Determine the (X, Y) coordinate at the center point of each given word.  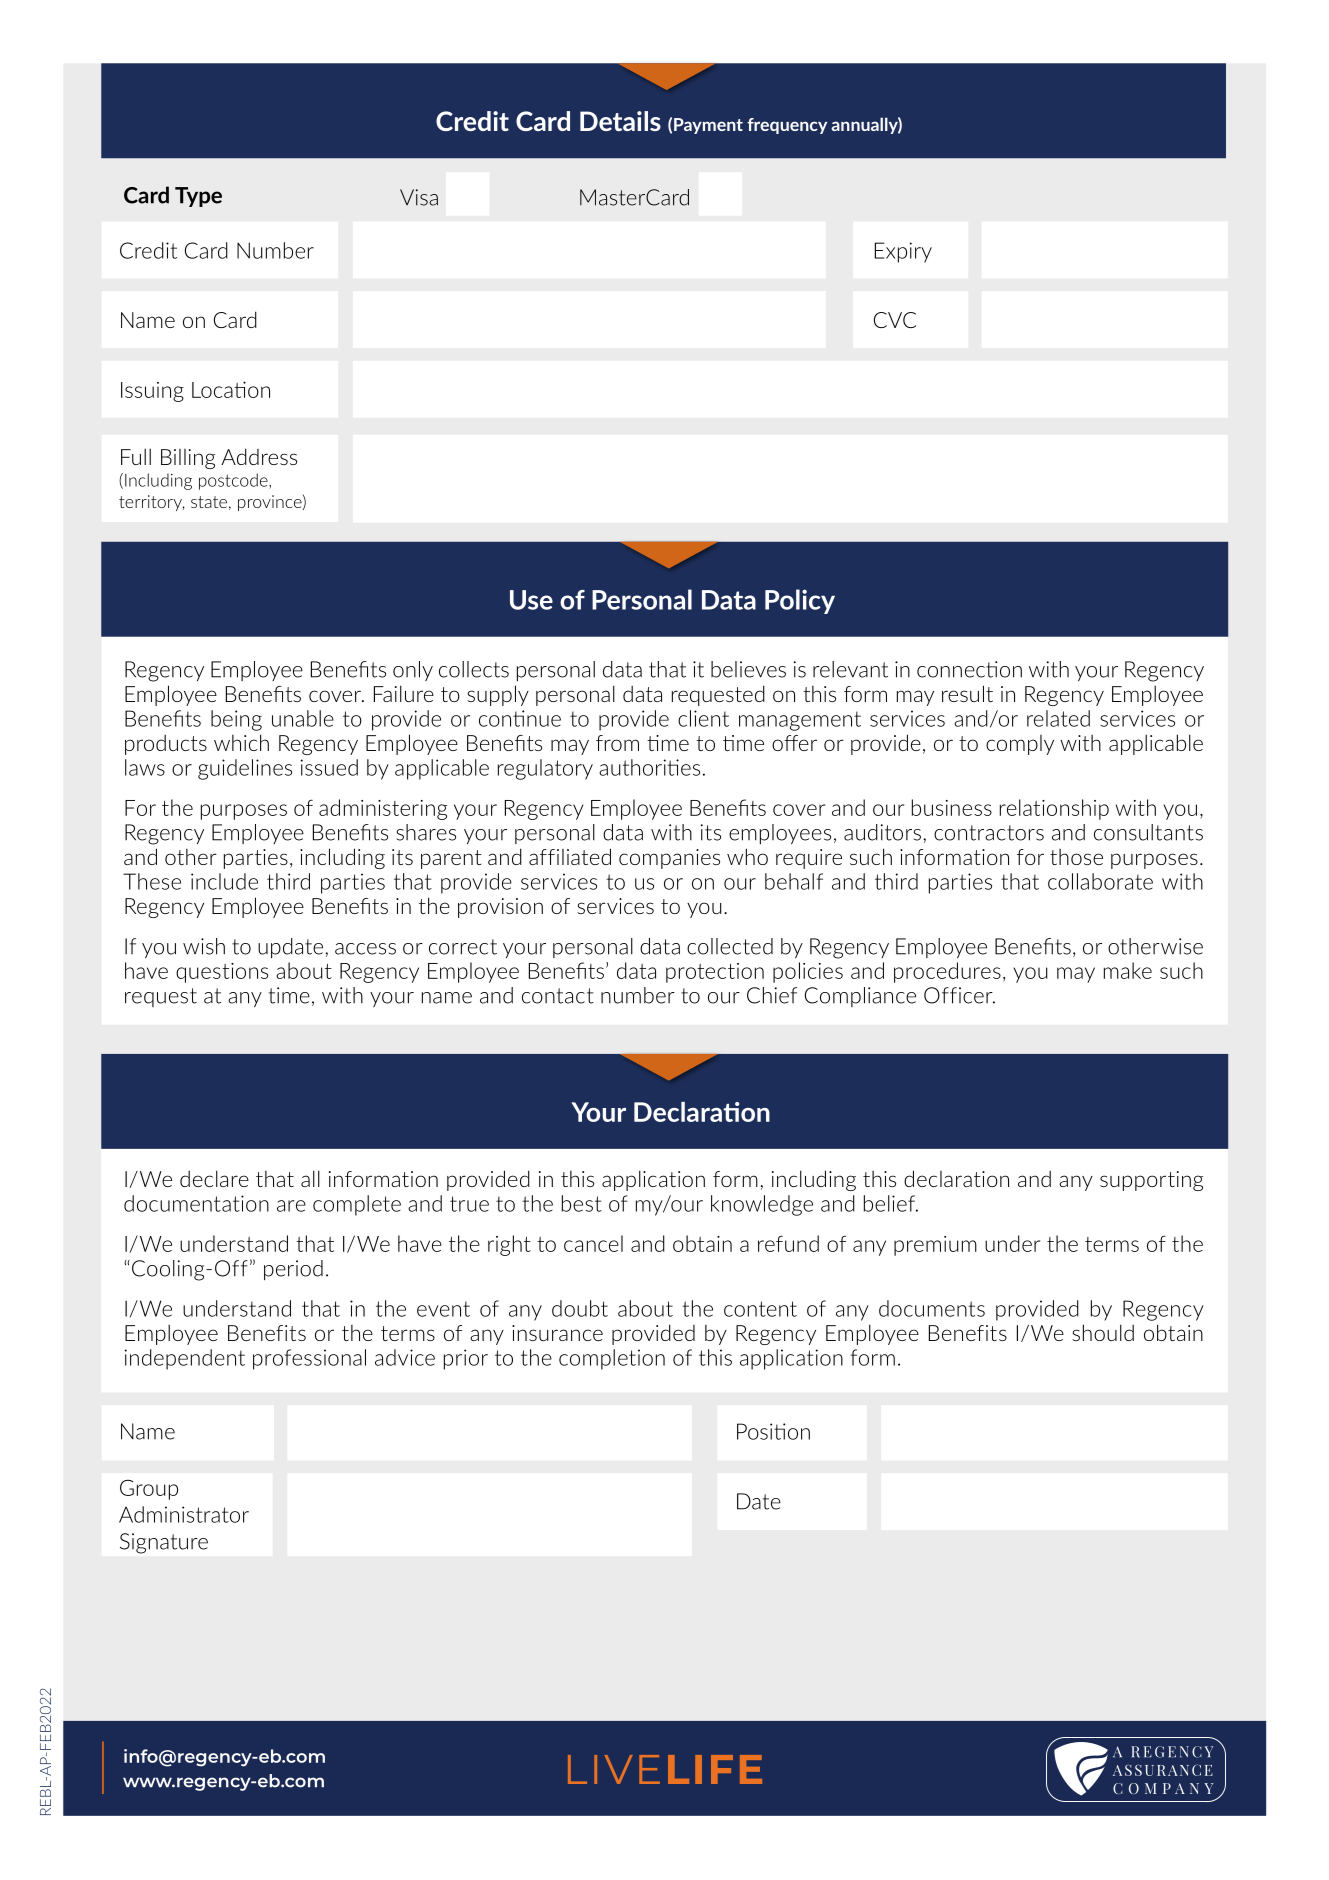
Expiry (903, 252)
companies (669, 859)
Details (620, 121)
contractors (989, 833)
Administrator (184, 1514)
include (224, 881)
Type (198, 197)
